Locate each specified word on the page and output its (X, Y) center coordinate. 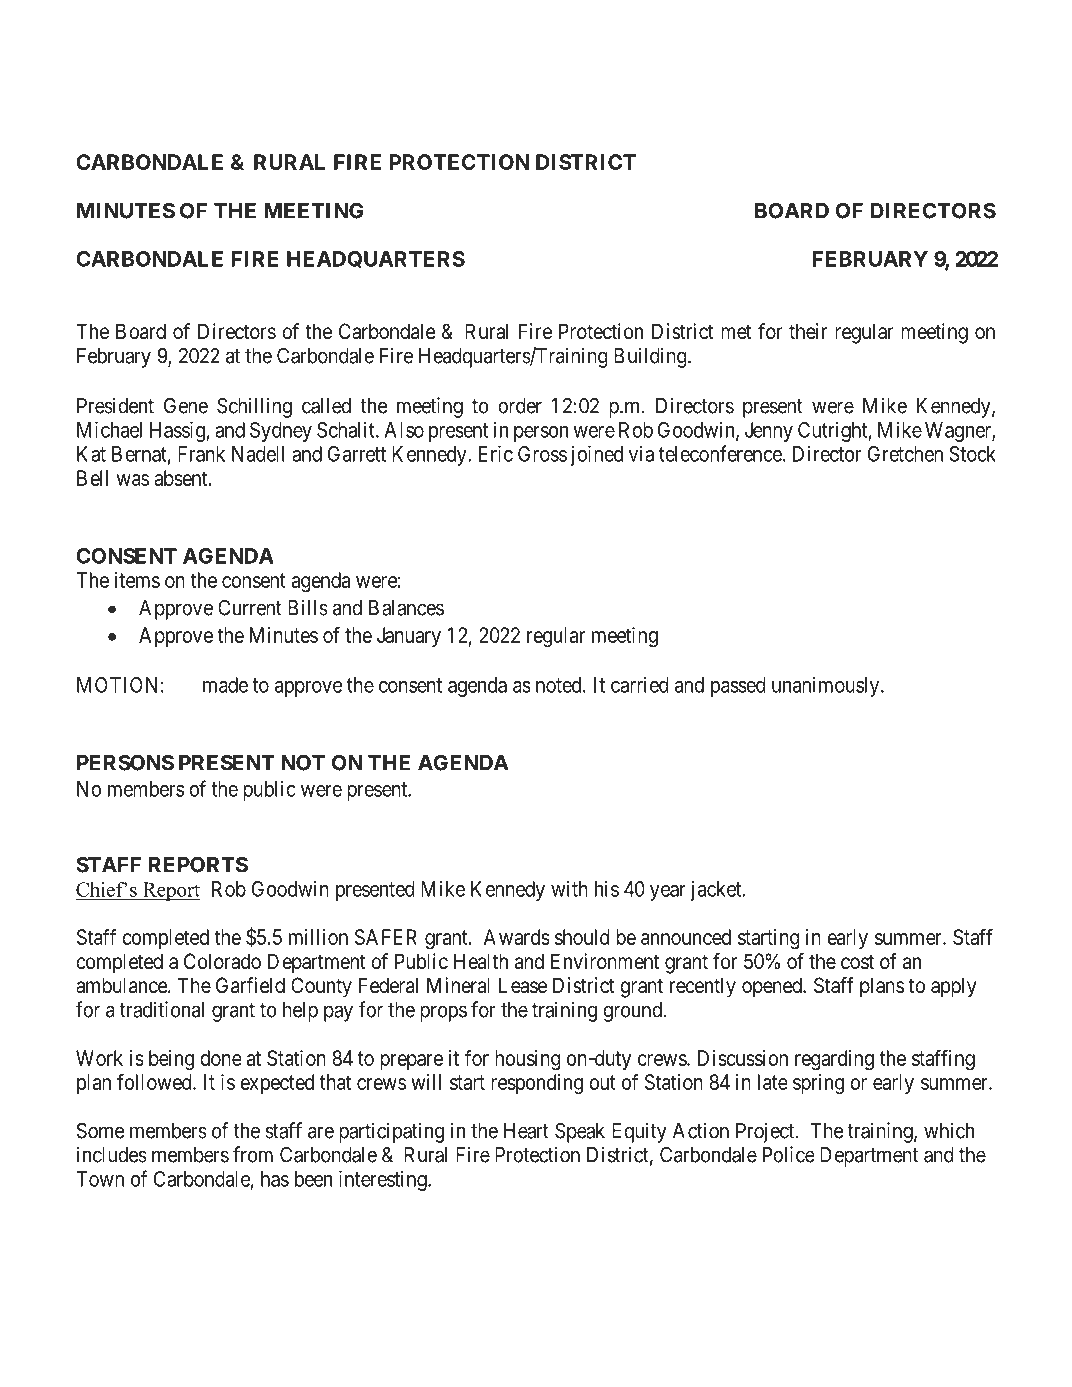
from (253, 1154)
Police (788, 1154)
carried (640, 685)
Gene (186, 406)
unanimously (827, 687)
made (225, 685)
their (808, 331)
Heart (526, 1131)
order (520, 406)
